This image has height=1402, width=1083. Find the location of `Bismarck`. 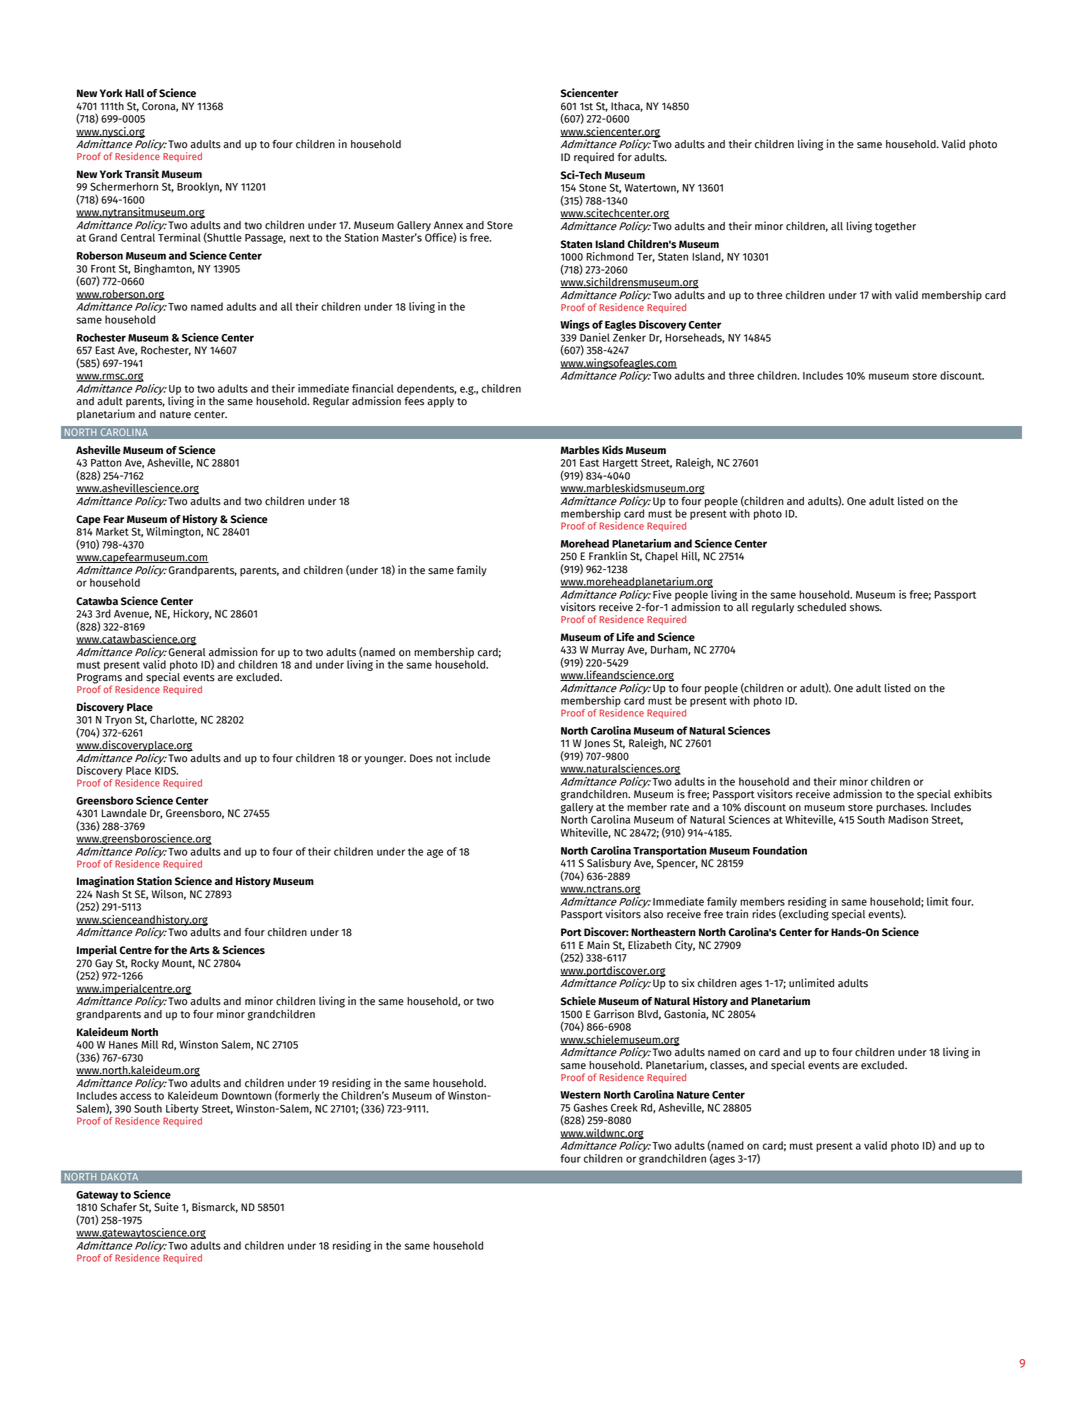

Bismarck is located at coordinates (215, 1207).
